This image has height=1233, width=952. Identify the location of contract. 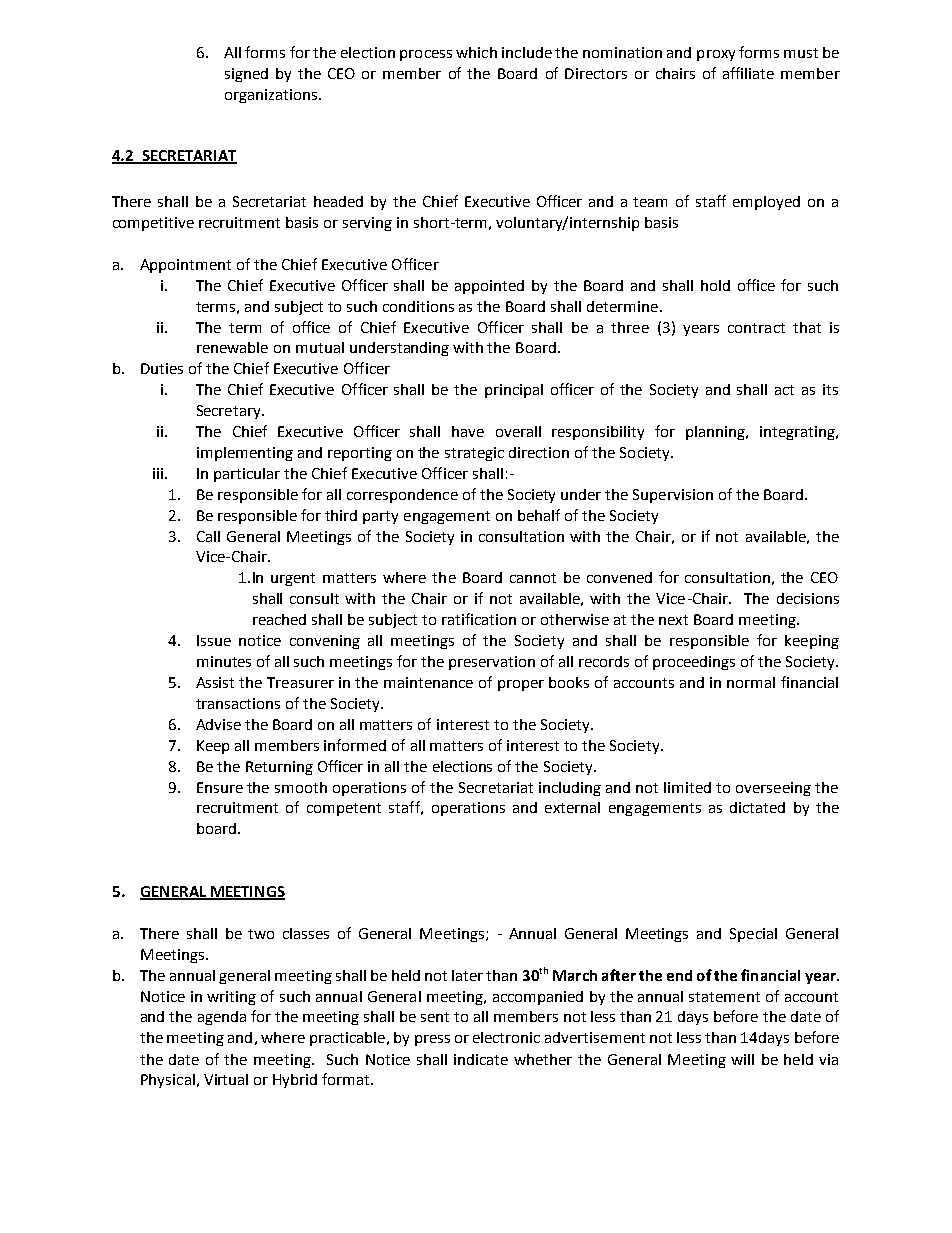
(756, 328).
